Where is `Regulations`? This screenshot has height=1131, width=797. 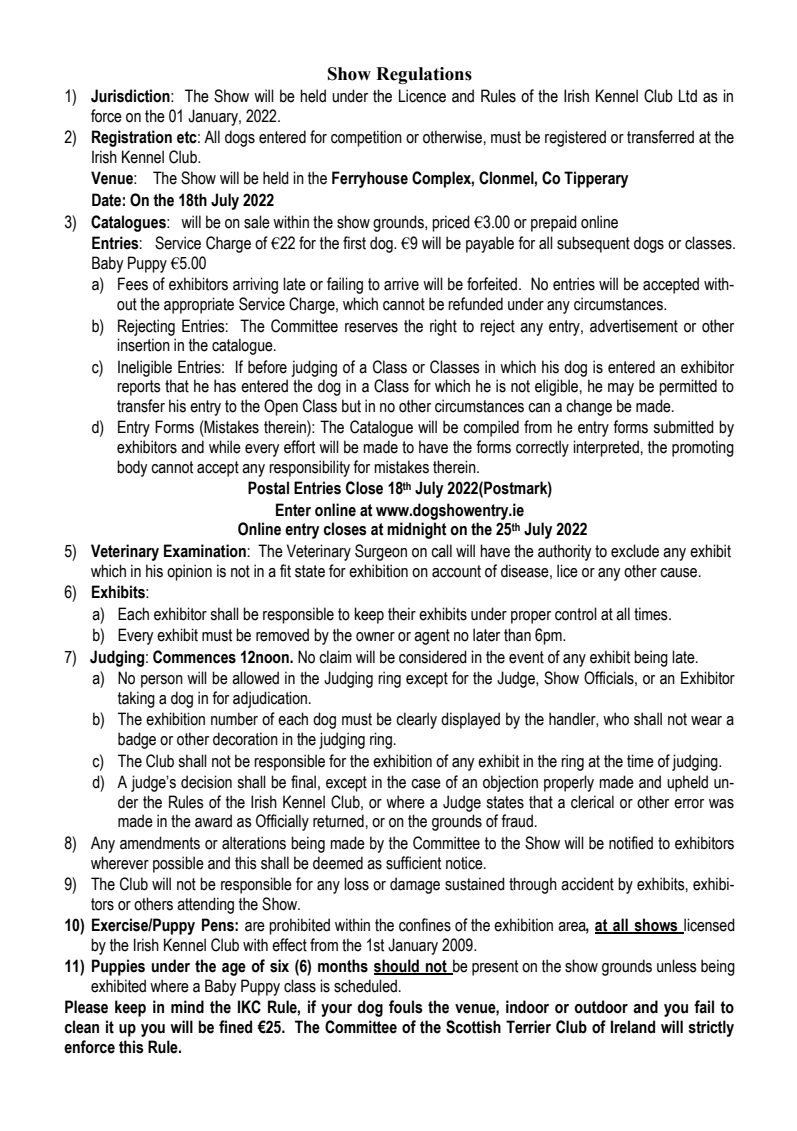
Regulations is located at coordinates (424, 75).
